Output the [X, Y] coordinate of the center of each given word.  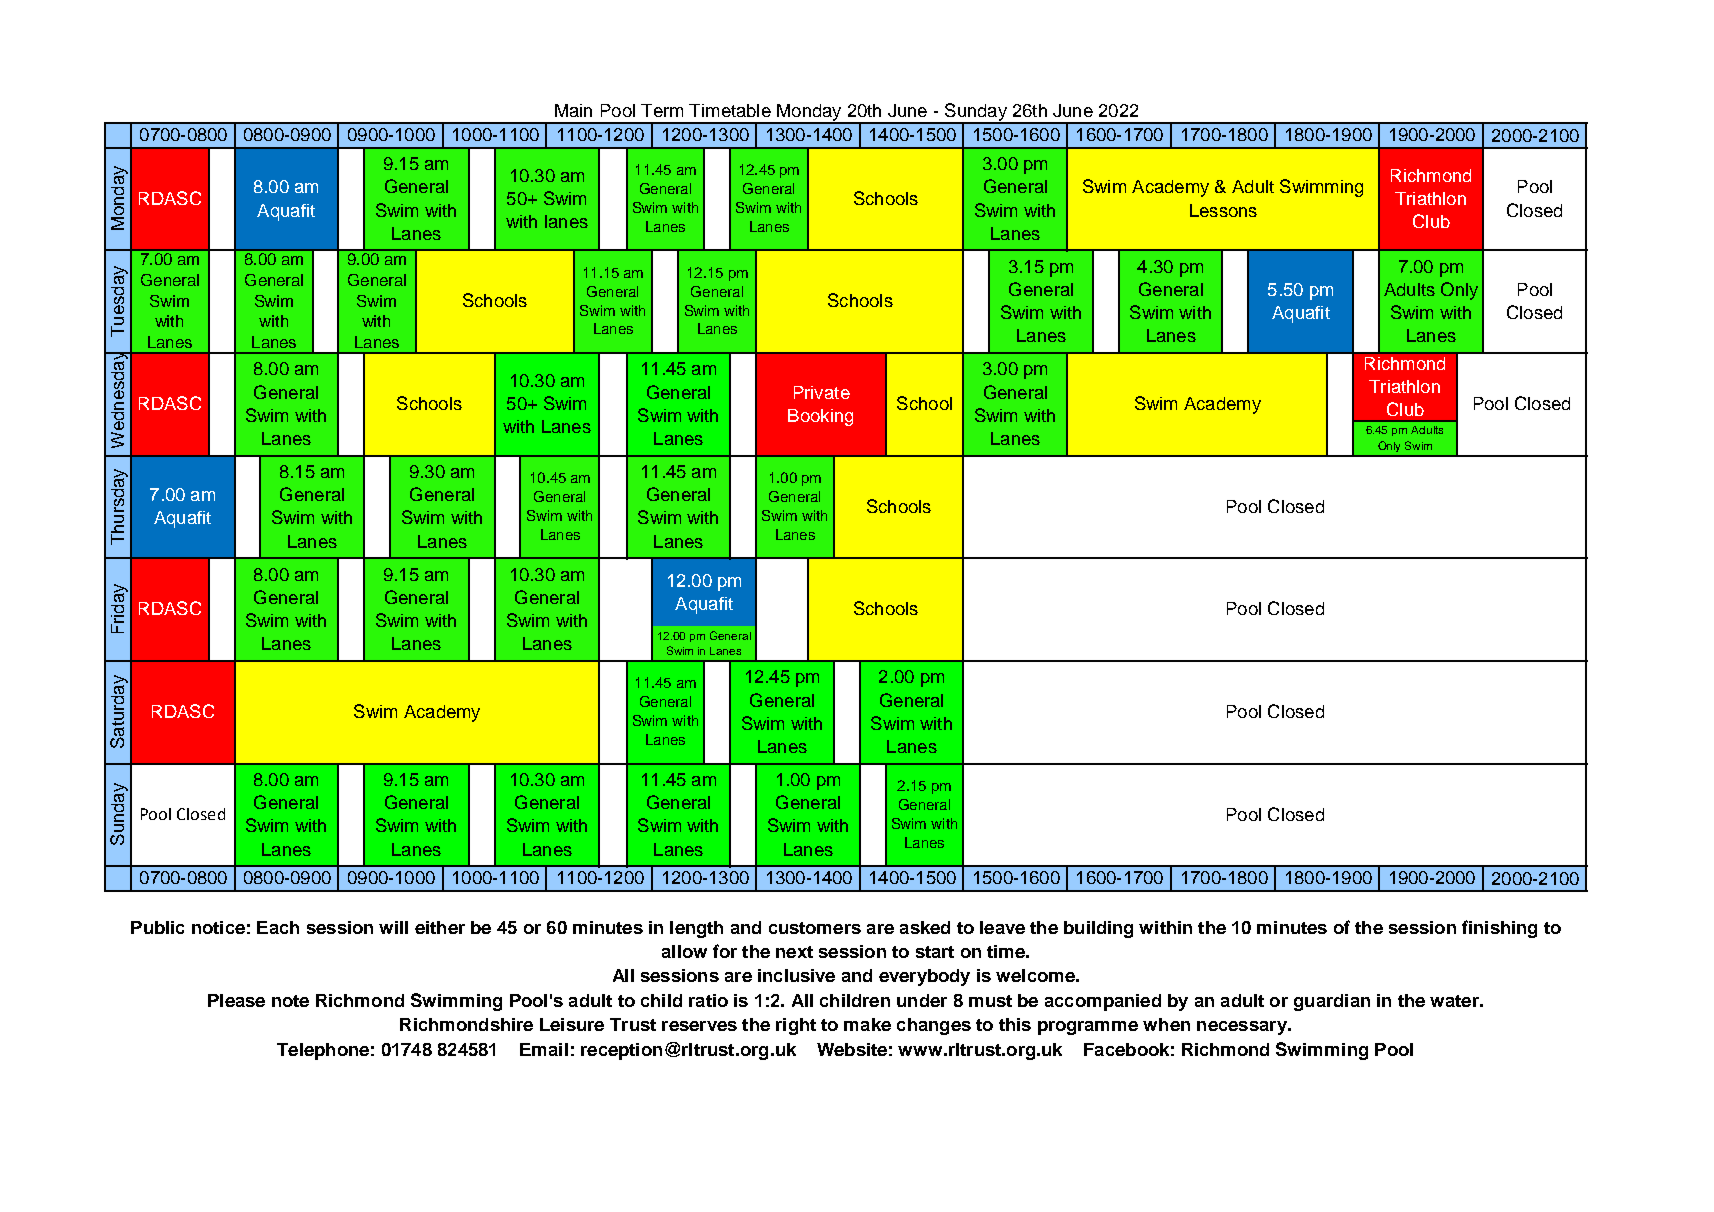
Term [662, 110]
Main [573, 110]
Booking [820, 417]
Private [822, 392]
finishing [1499, 929]
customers [815, 928]
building [1098, 929]
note [290, 1001]
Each [278, 927]
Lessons [1223, 210]
